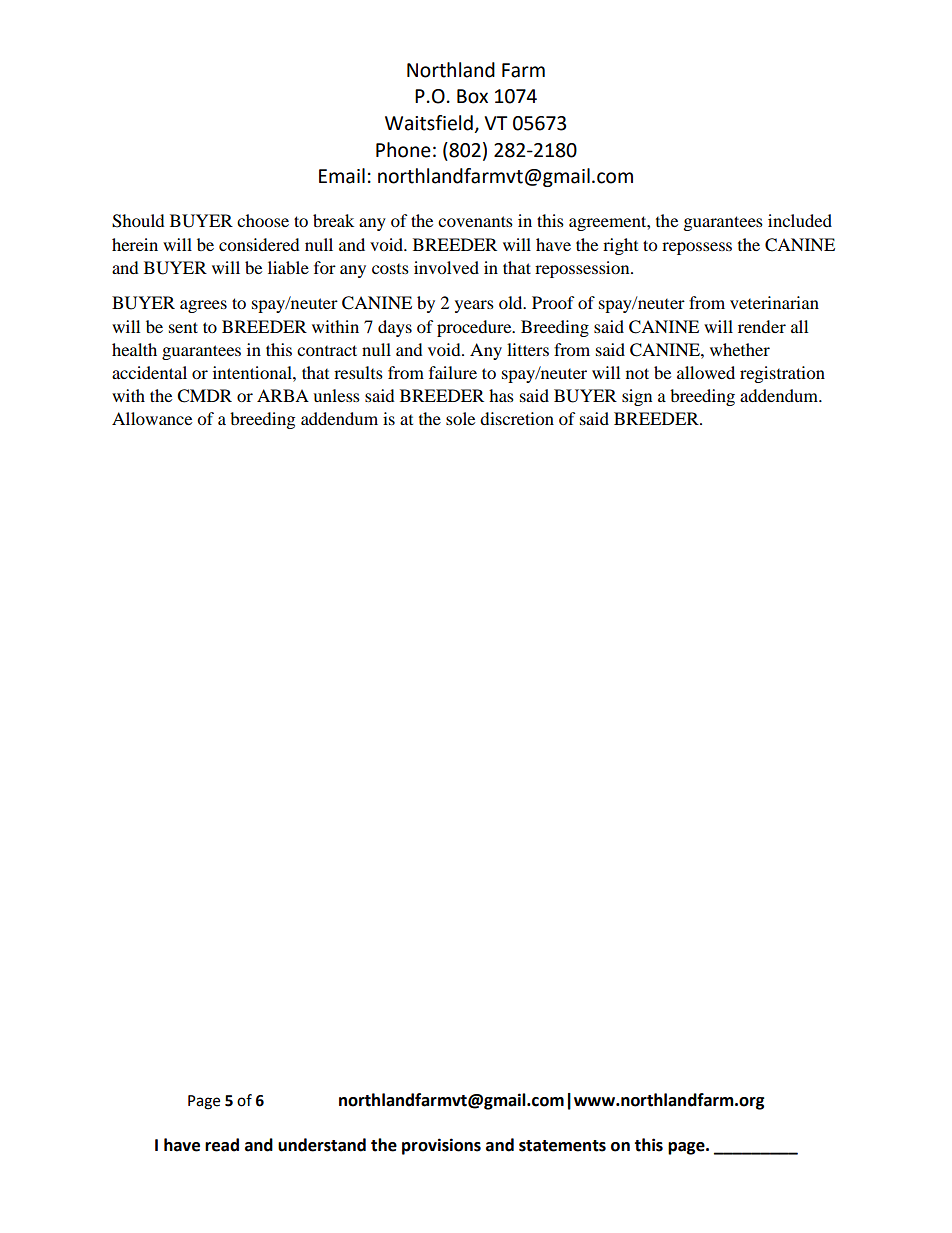 The height and width of the page is (1233, 952). I want to click on sign, so click(637, 397).
